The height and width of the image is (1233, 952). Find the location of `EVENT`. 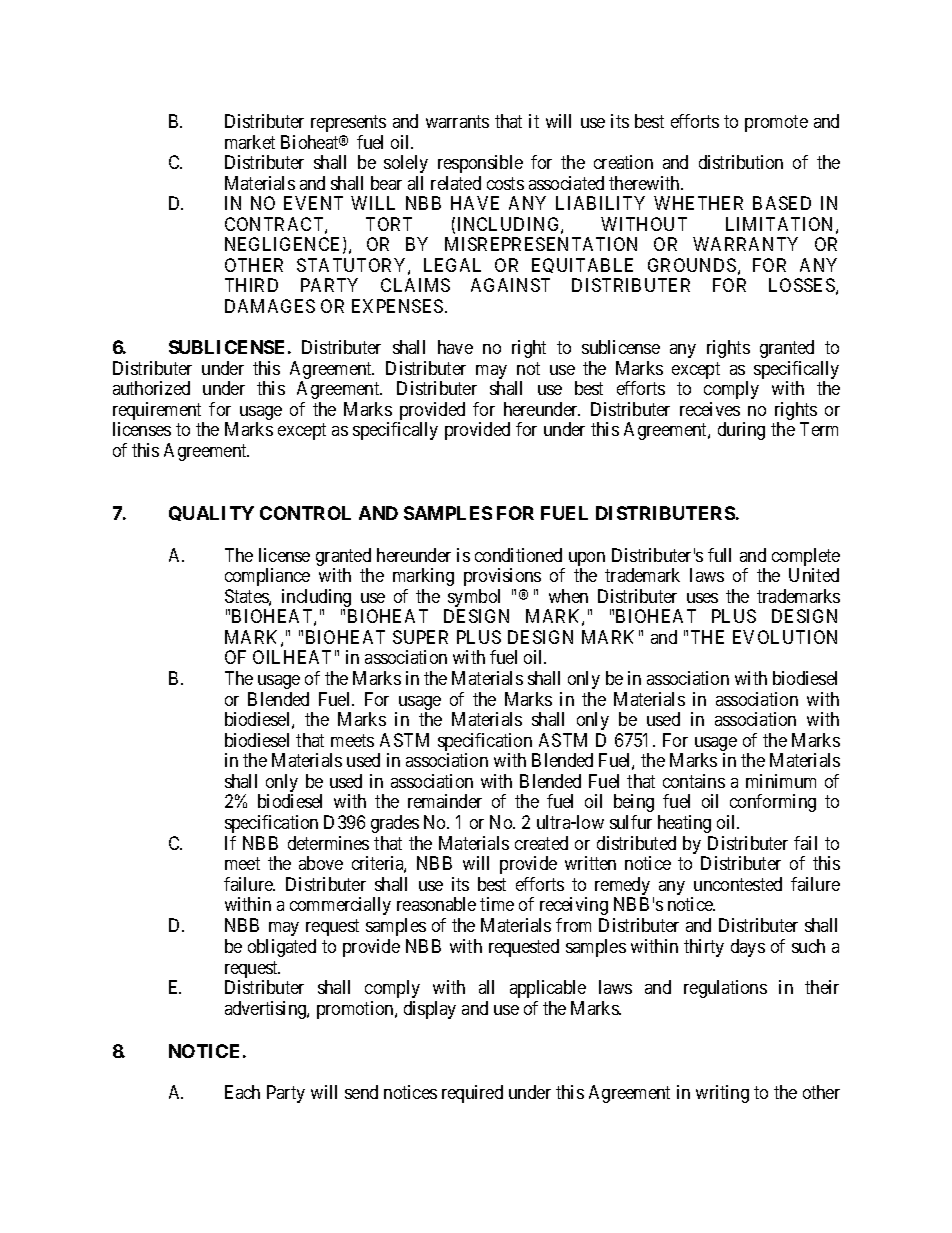

EVENT is located at coordinates (313, 203).
